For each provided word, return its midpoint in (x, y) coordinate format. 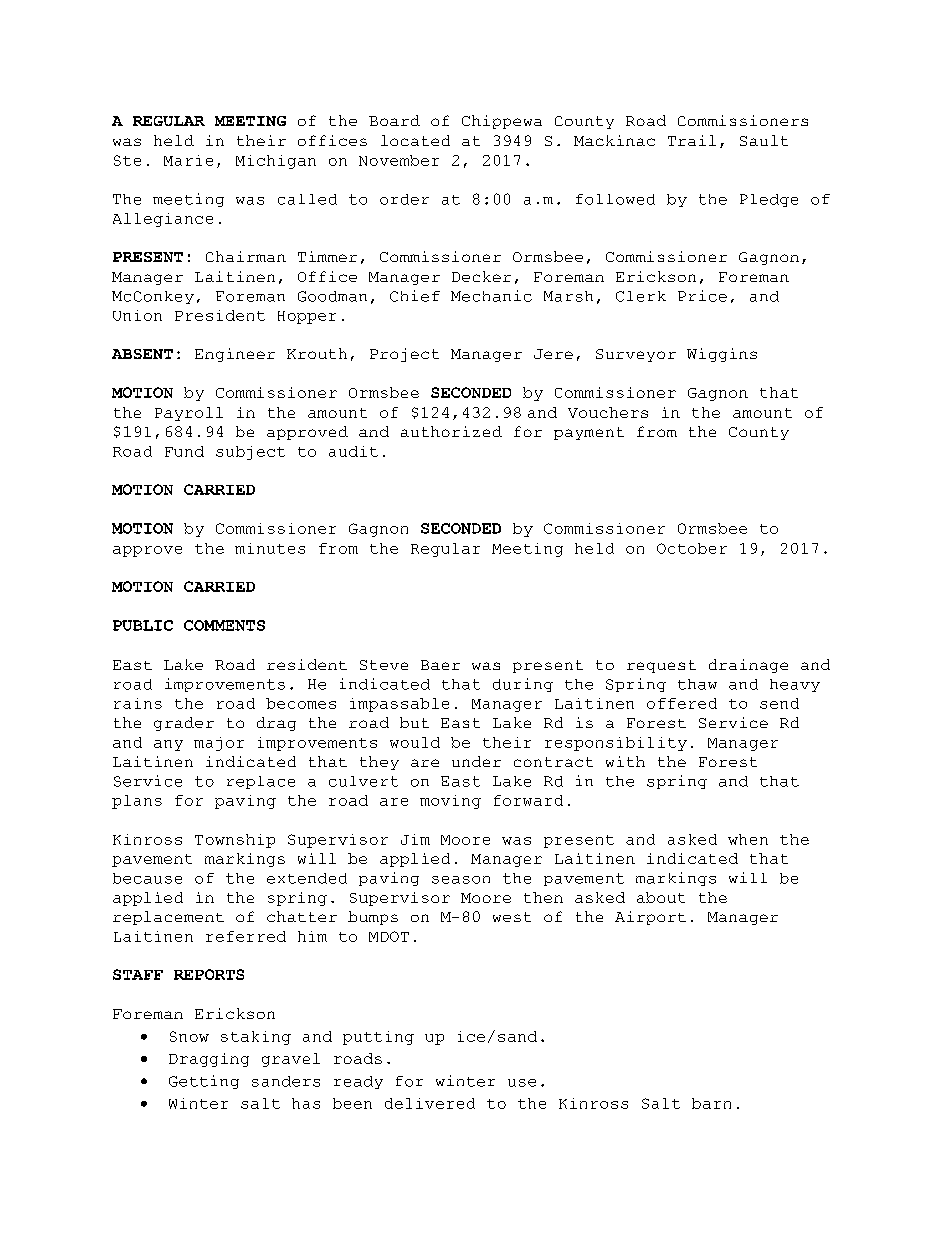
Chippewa (502, 122)
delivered (430, 1103)
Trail (692, 140)
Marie (188, 160)
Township (235, 841)
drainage (748, 666)
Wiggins (722, 355)
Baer (440, 665)
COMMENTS (224, 625)
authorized (451, 431)
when (748, 839)
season (461, 880)
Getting (204, 1082)
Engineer (235, 355)
